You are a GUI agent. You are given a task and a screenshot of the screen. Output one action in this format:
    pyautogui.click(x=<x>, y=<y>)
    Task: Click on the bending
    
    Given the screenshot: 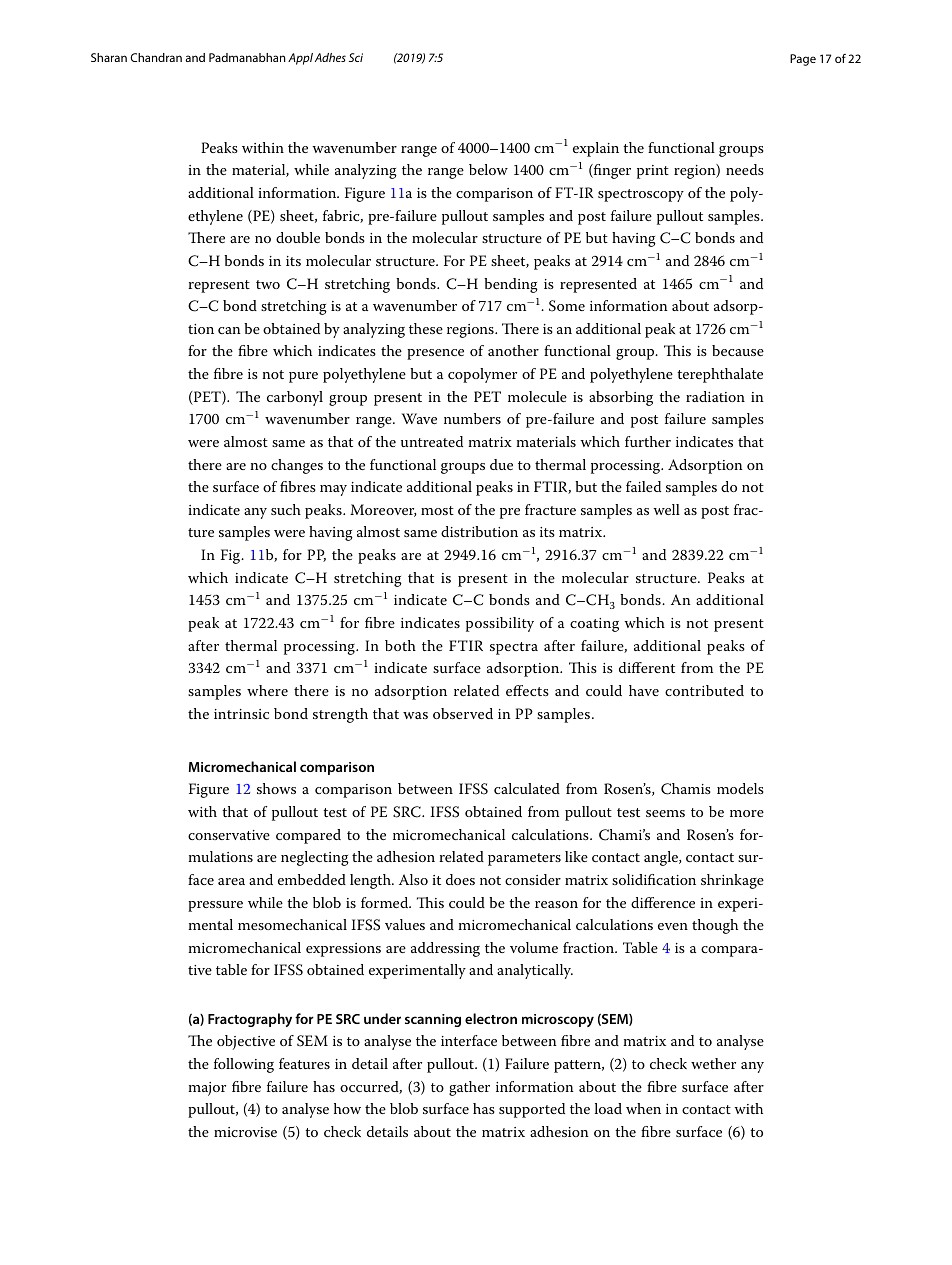 What is the action you would take?
    pyautogui.click(x=511, y=285)
